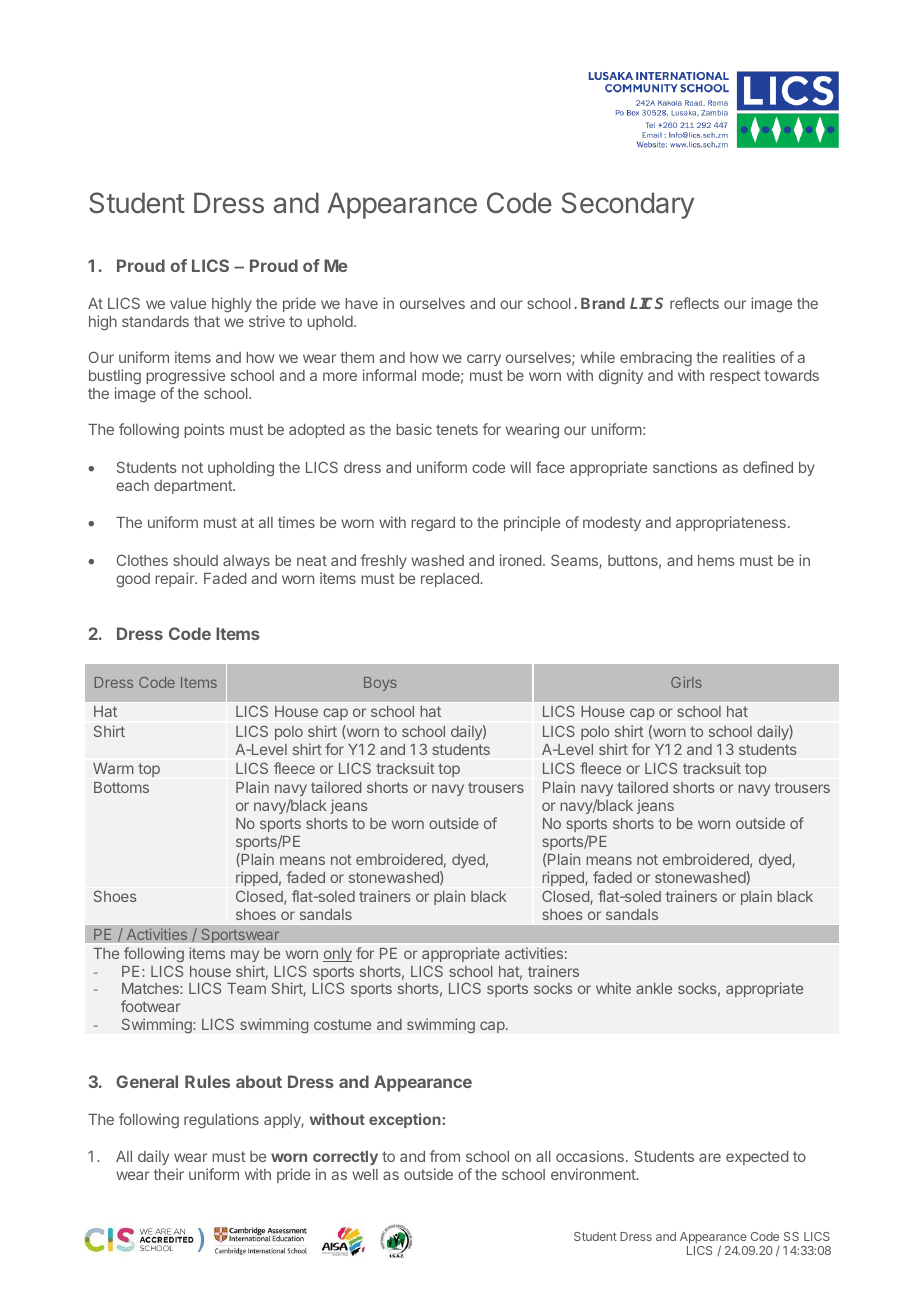 The height and width of the page is (1308, 924). What do you see at coordinates (628, 205) in the page?
I see `Secondary` at bounding box center [628, 205].
